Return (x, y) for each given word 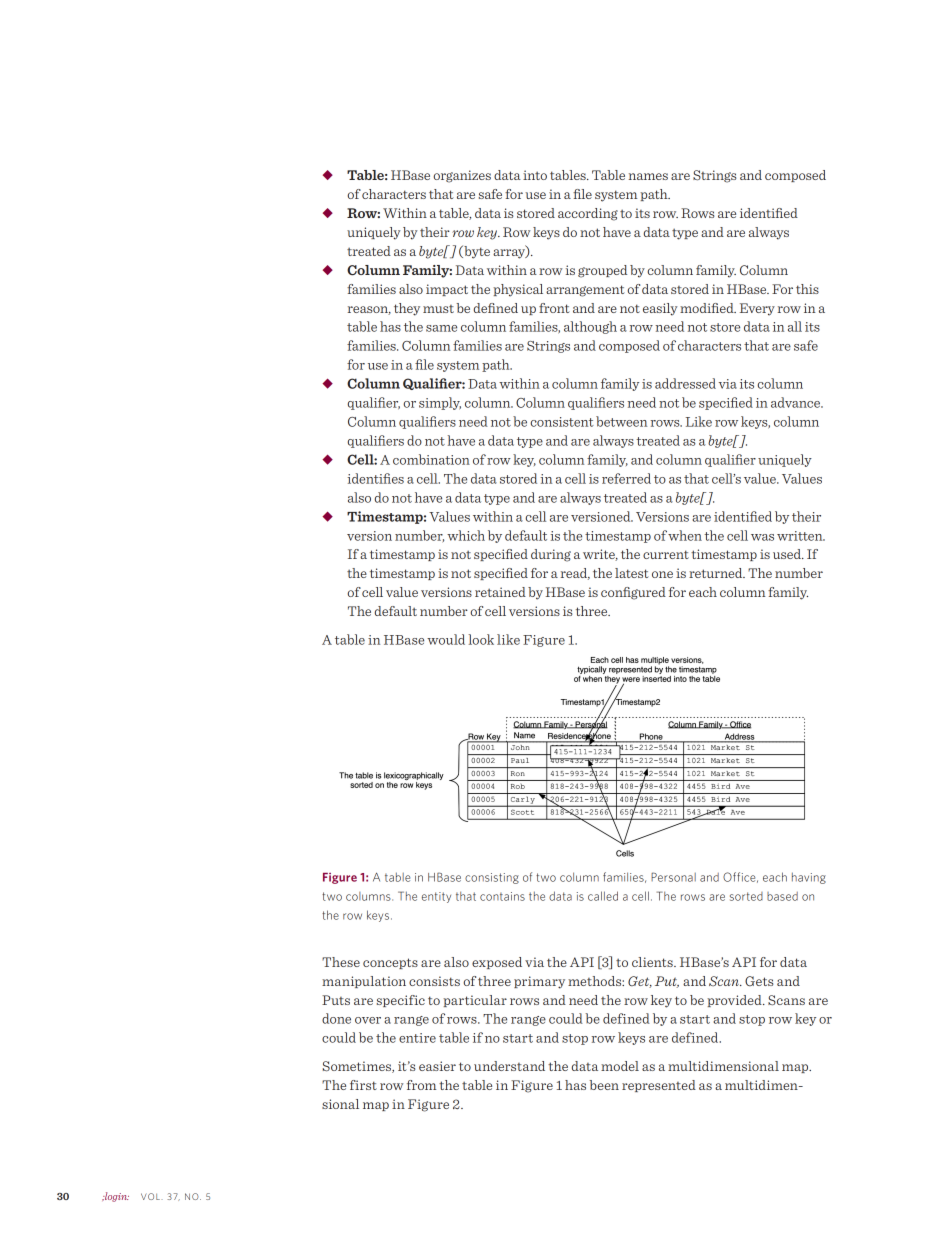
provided (735, 1001)
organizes (462, 176)
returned (717, 573)
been (604, 1085)
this (807, 289)
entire (417, 1038)
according (588, 214)
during (551, 555)
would (446, 639)
